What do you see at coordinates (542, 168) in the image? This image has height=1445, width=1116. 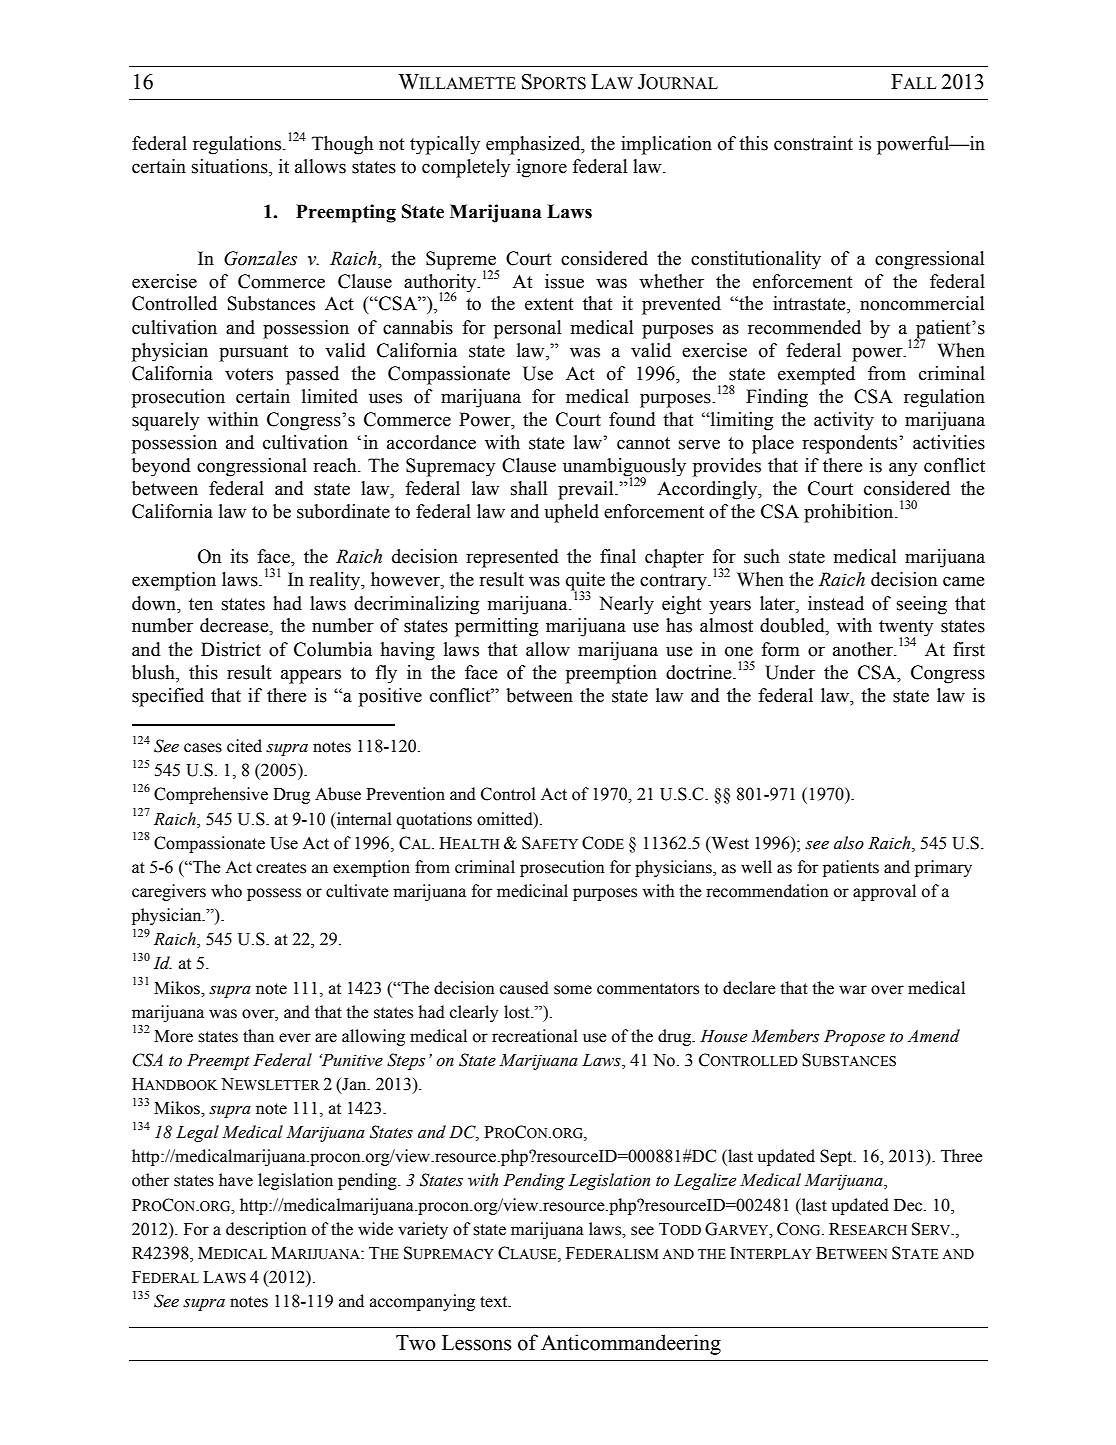 I see `ignore` at bounding box center [542, 168].
